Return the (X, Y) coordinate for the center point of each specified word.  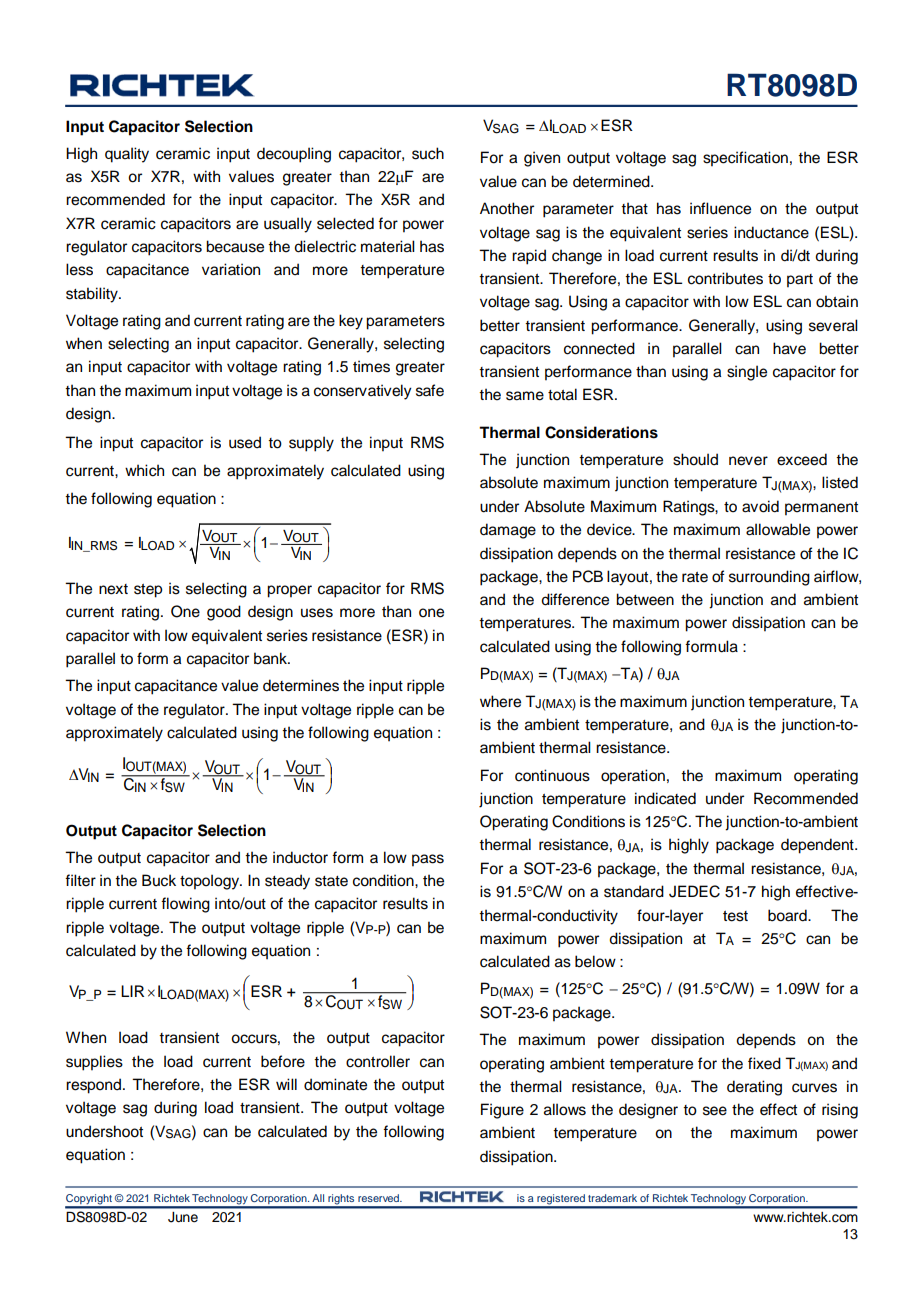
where (500, 701)
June (183, 1217)
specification (745, 159)
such (428, 153)
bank (271, 658)
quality (127, 155)
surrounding (769, 578)
